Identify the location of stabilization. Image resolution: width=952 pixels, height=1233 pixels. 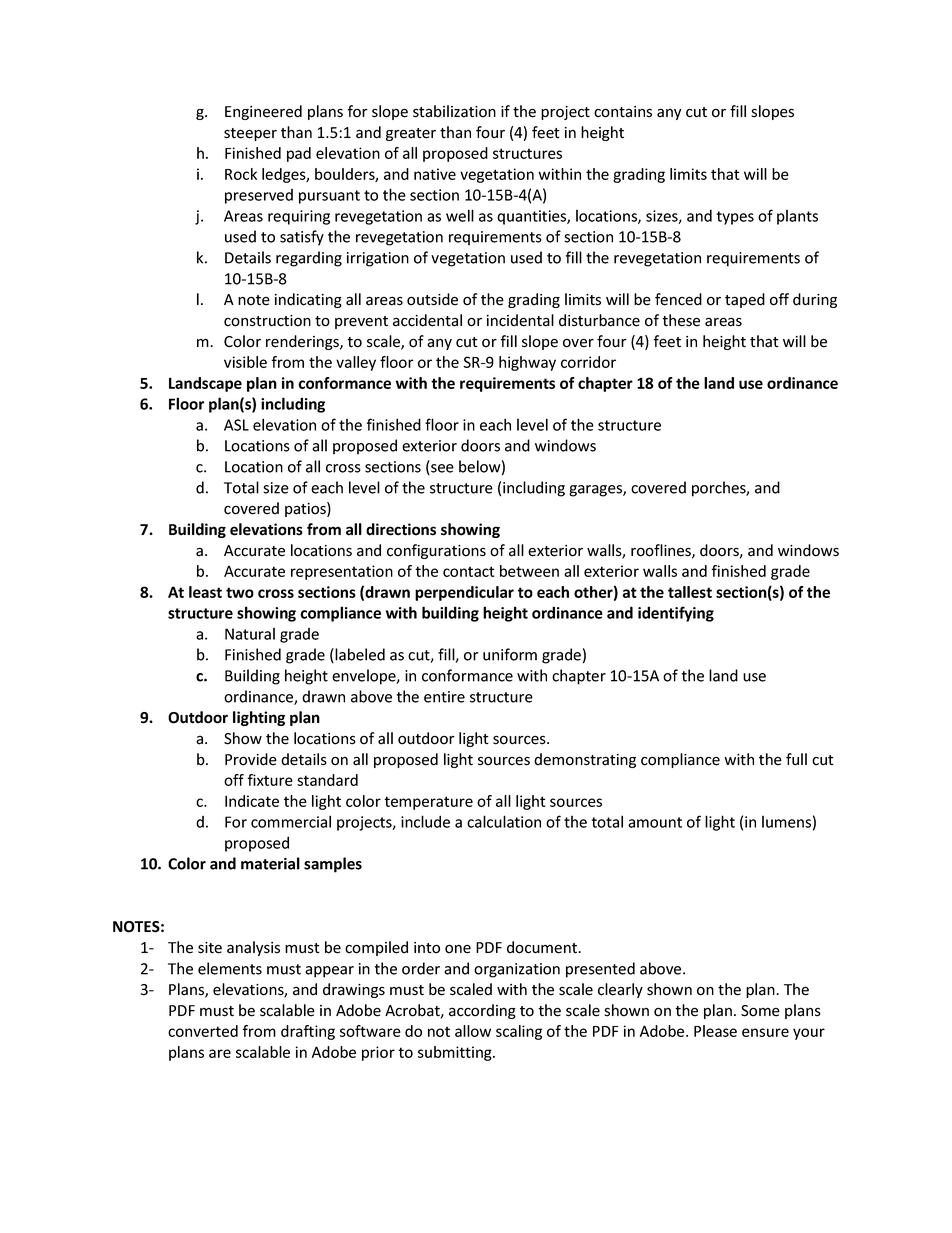
(454, 111).
